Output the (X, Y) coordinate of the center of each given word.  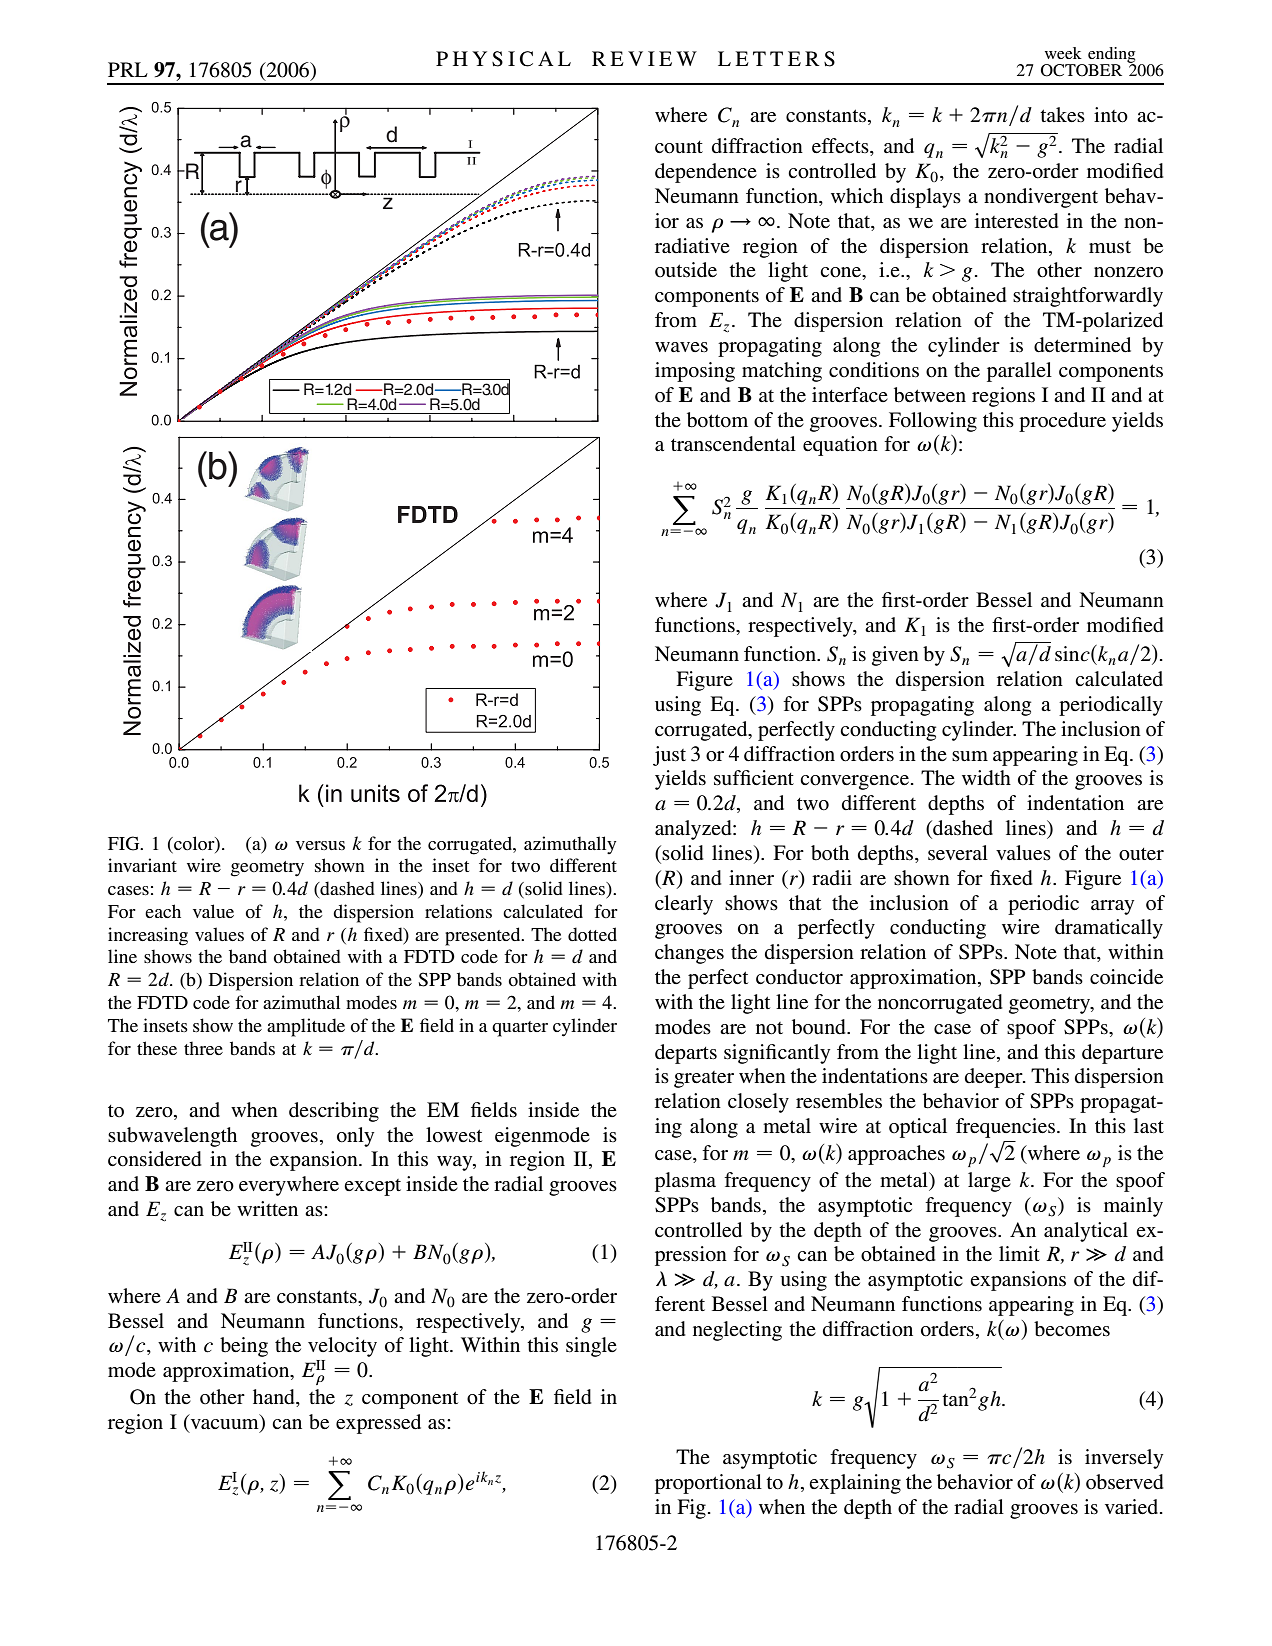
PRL (128, 69)
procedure (1062, 422)
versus (320, 845)
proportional (708, 1484)
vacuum (224, 1425)
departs (686, 1054)
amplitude (306, 1027)
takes (1062, 114)
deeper (995, 1078)
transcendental (733, 444)
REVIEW (644, 58)
